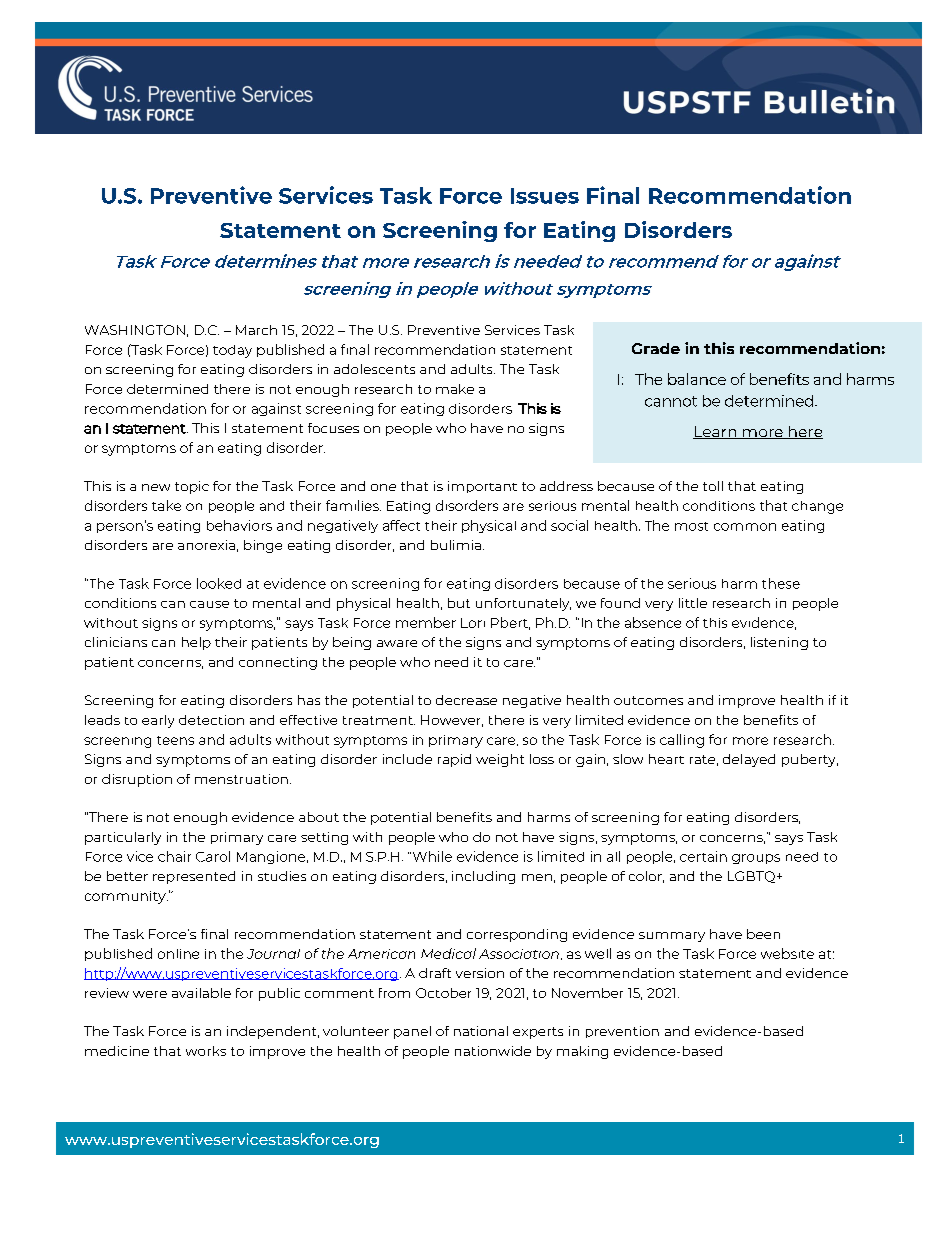  I want to click on detection, so click(211, 720).
